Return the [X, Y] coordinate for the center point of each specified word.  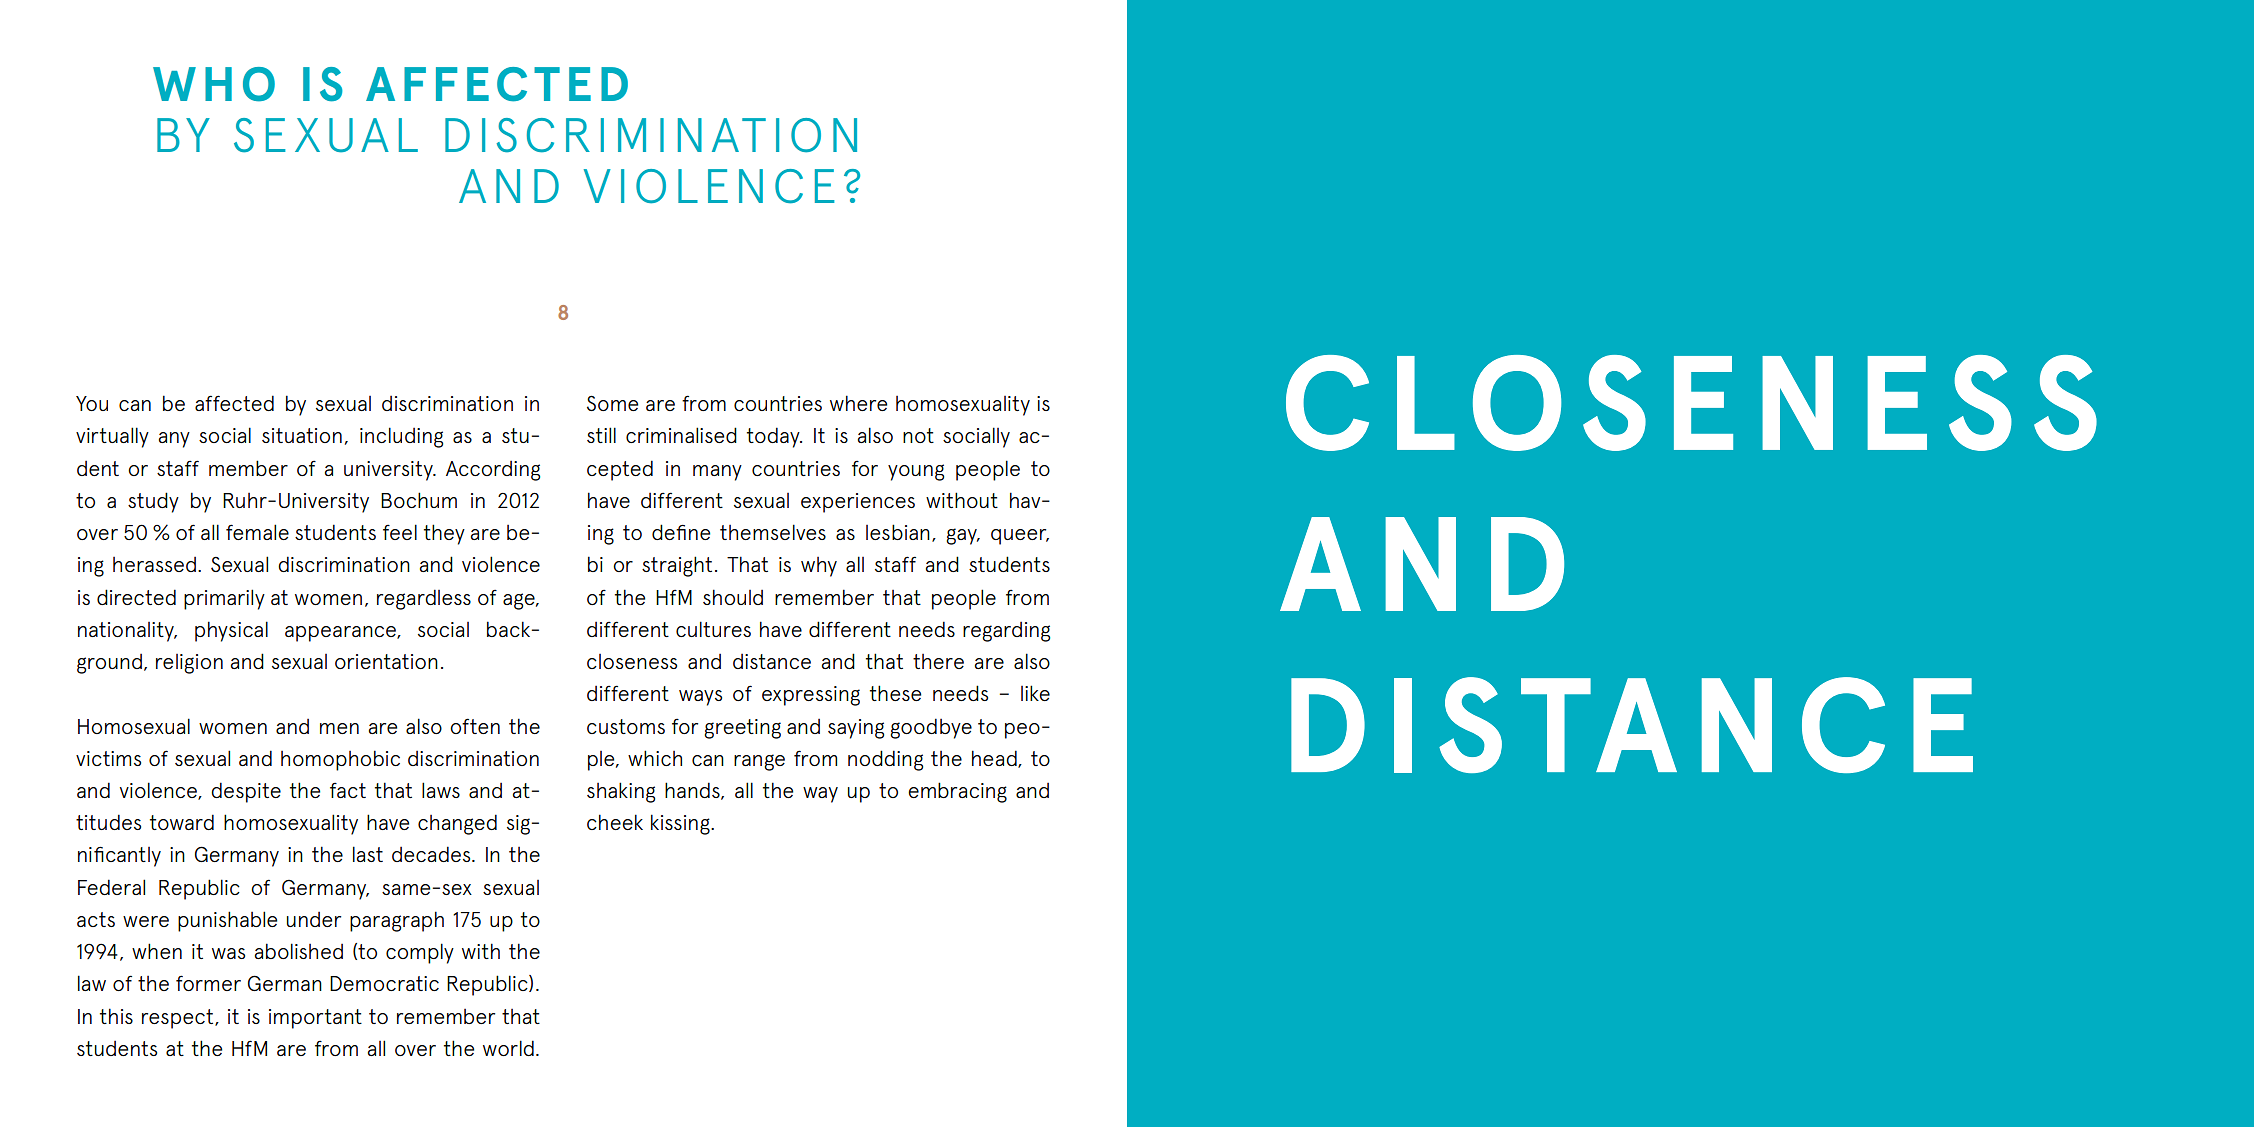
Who [214, 84]
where [858, 403]
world [508, 1048]
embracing [957, 792]
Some [612, 403]
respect [179, 1019]
